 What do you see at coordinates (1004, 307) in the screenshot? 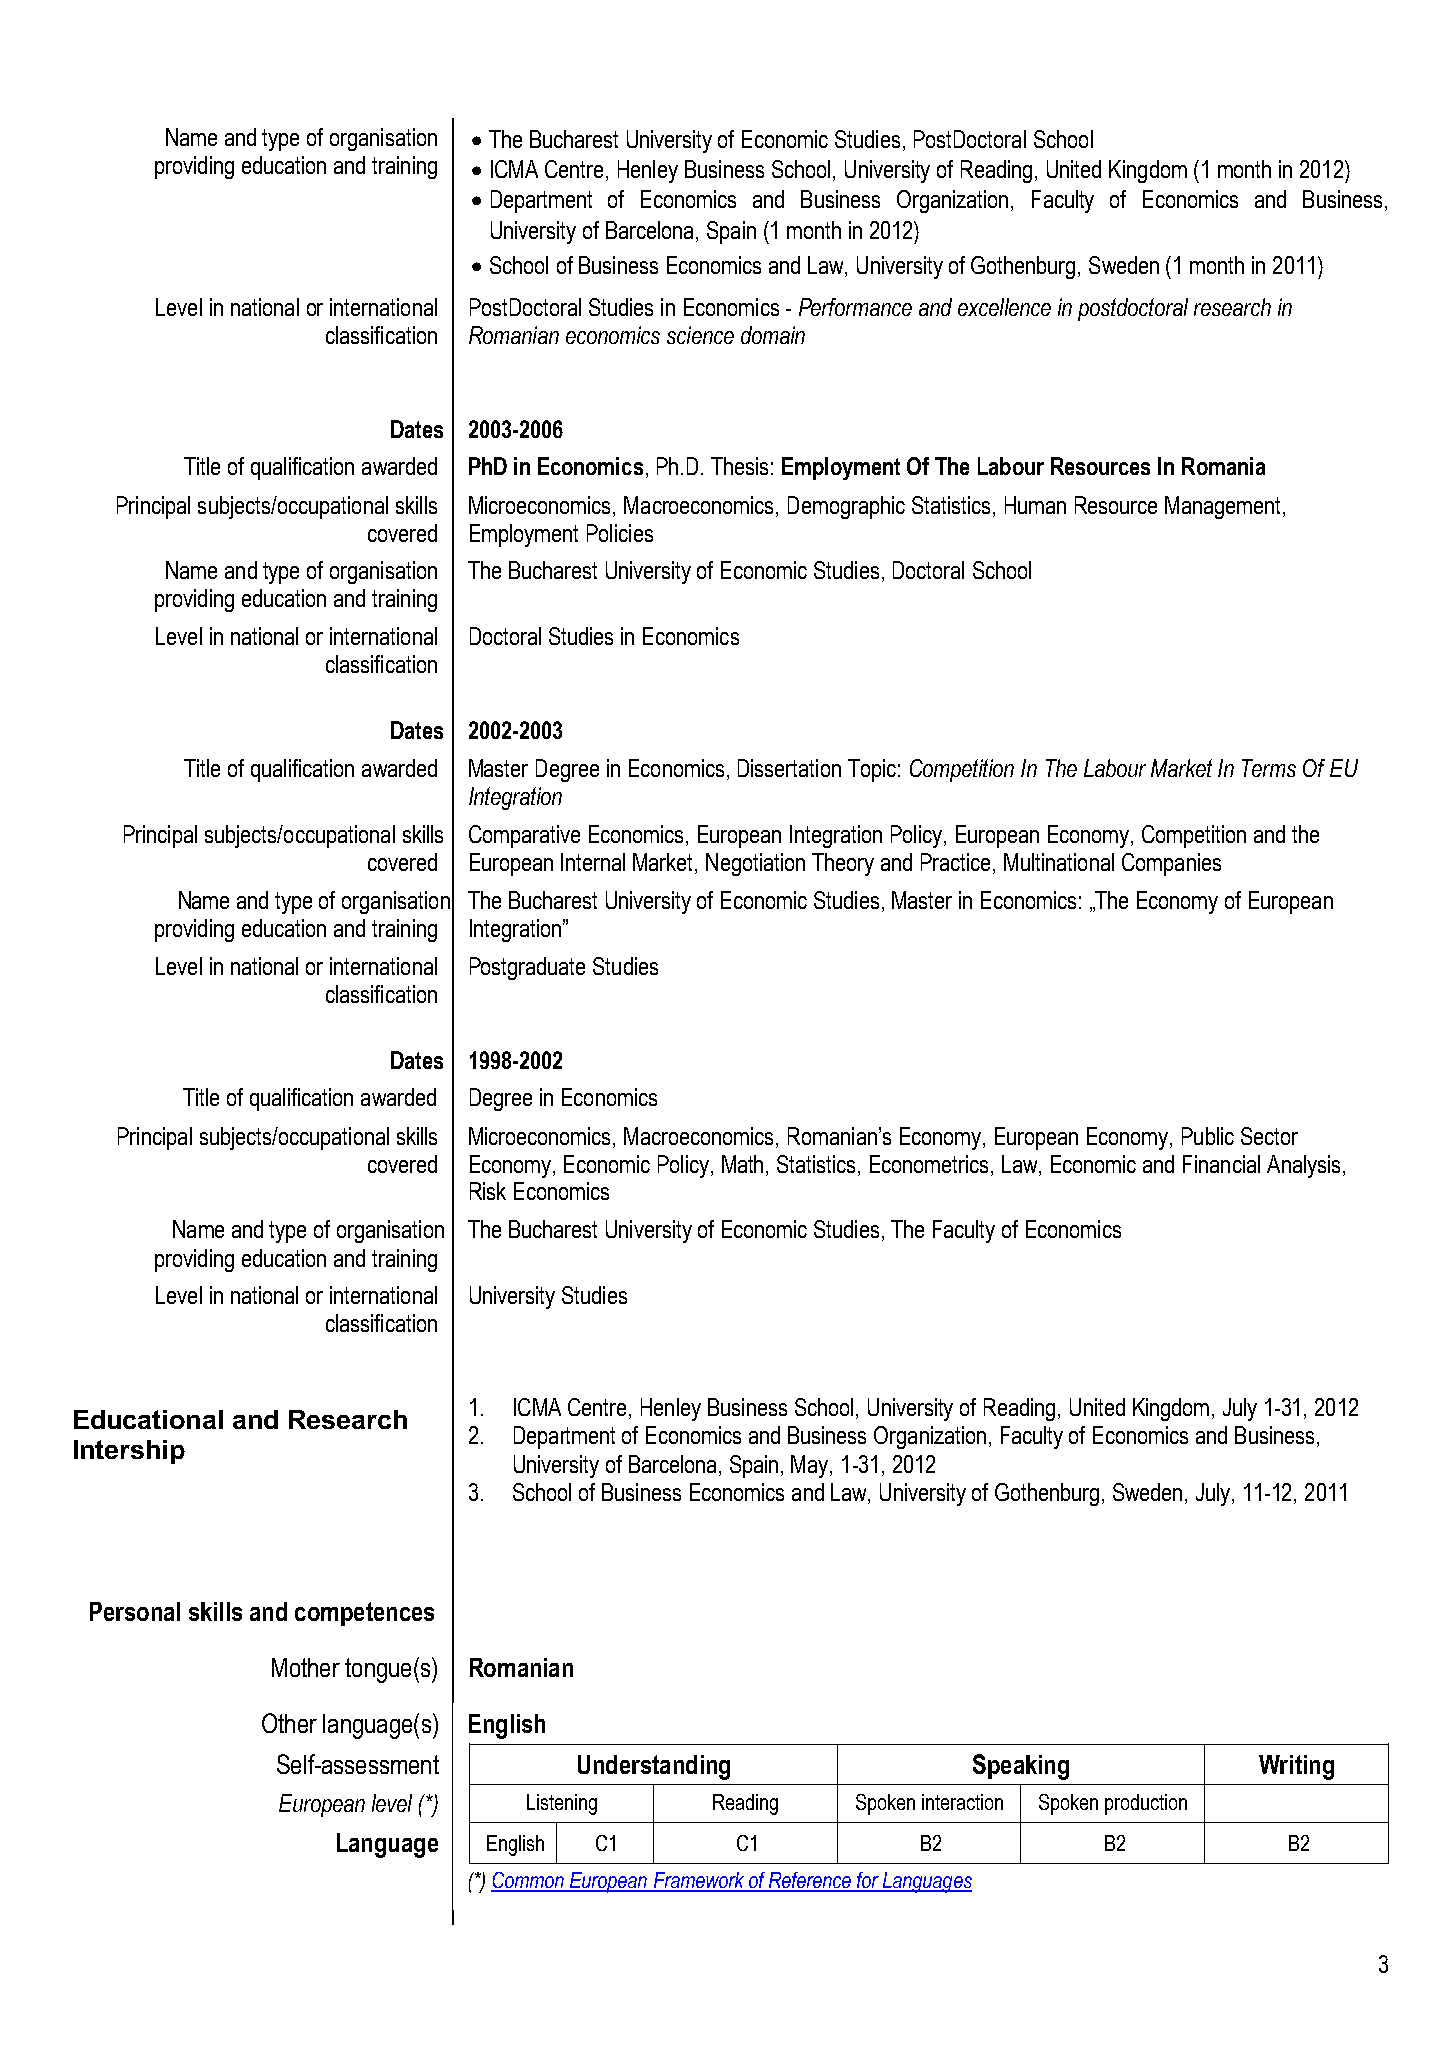
I see `excellence` at bounding box center [1004, 307].
